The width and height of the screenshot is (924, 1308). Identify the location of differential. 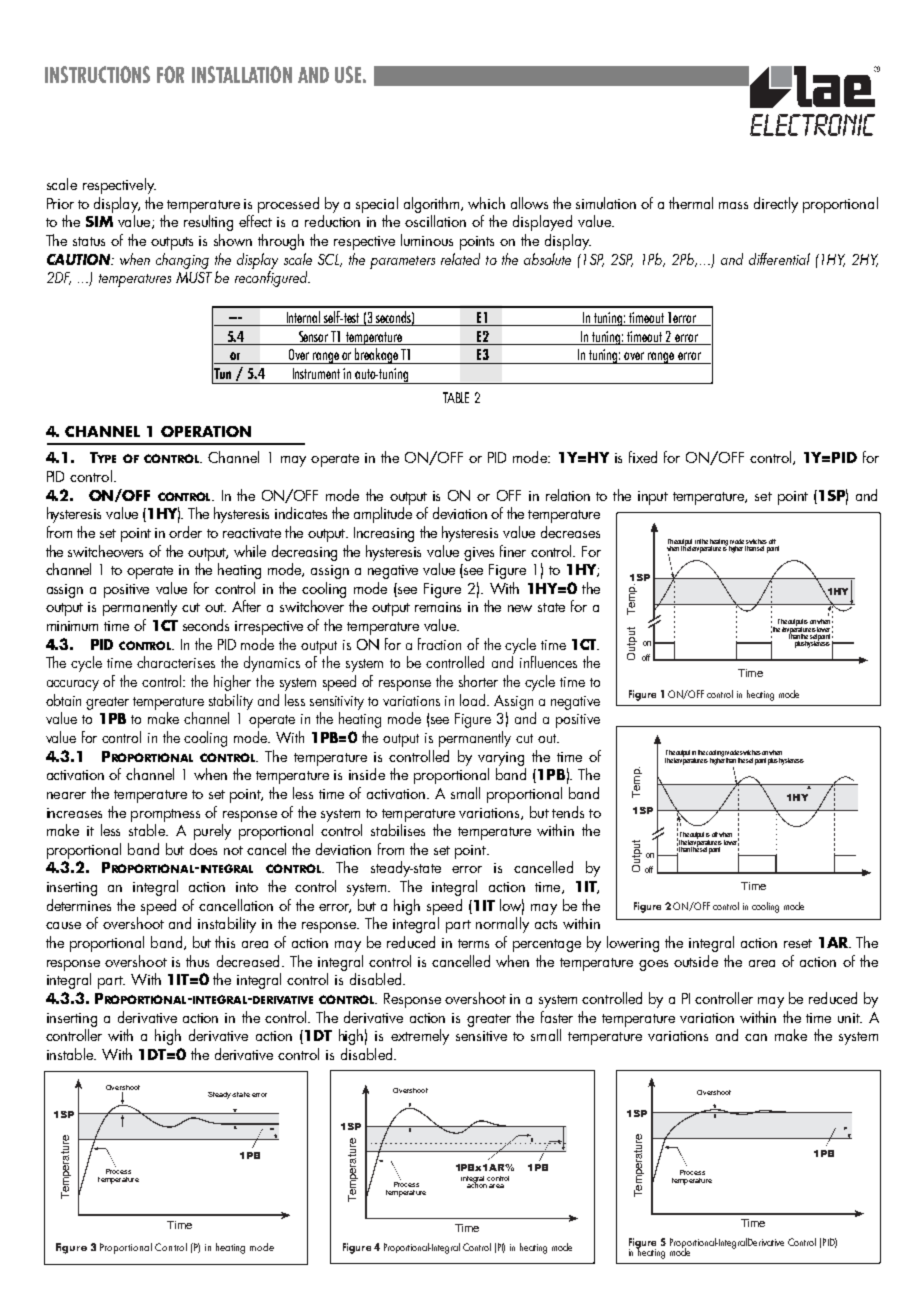
(779, 259).
